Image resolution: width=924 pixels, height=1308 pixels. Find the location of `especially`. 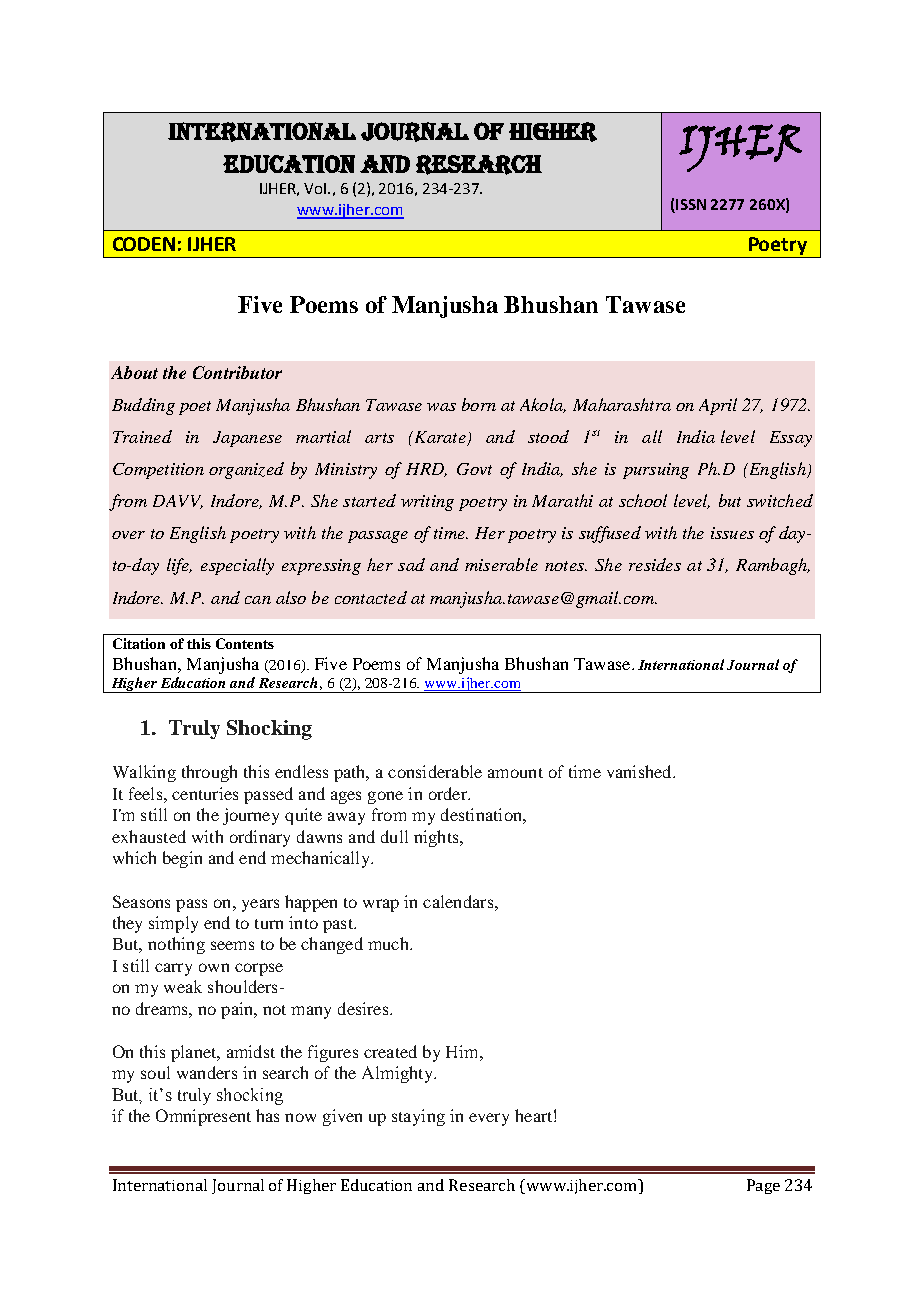

especially is located at coordinates (237, 566).
